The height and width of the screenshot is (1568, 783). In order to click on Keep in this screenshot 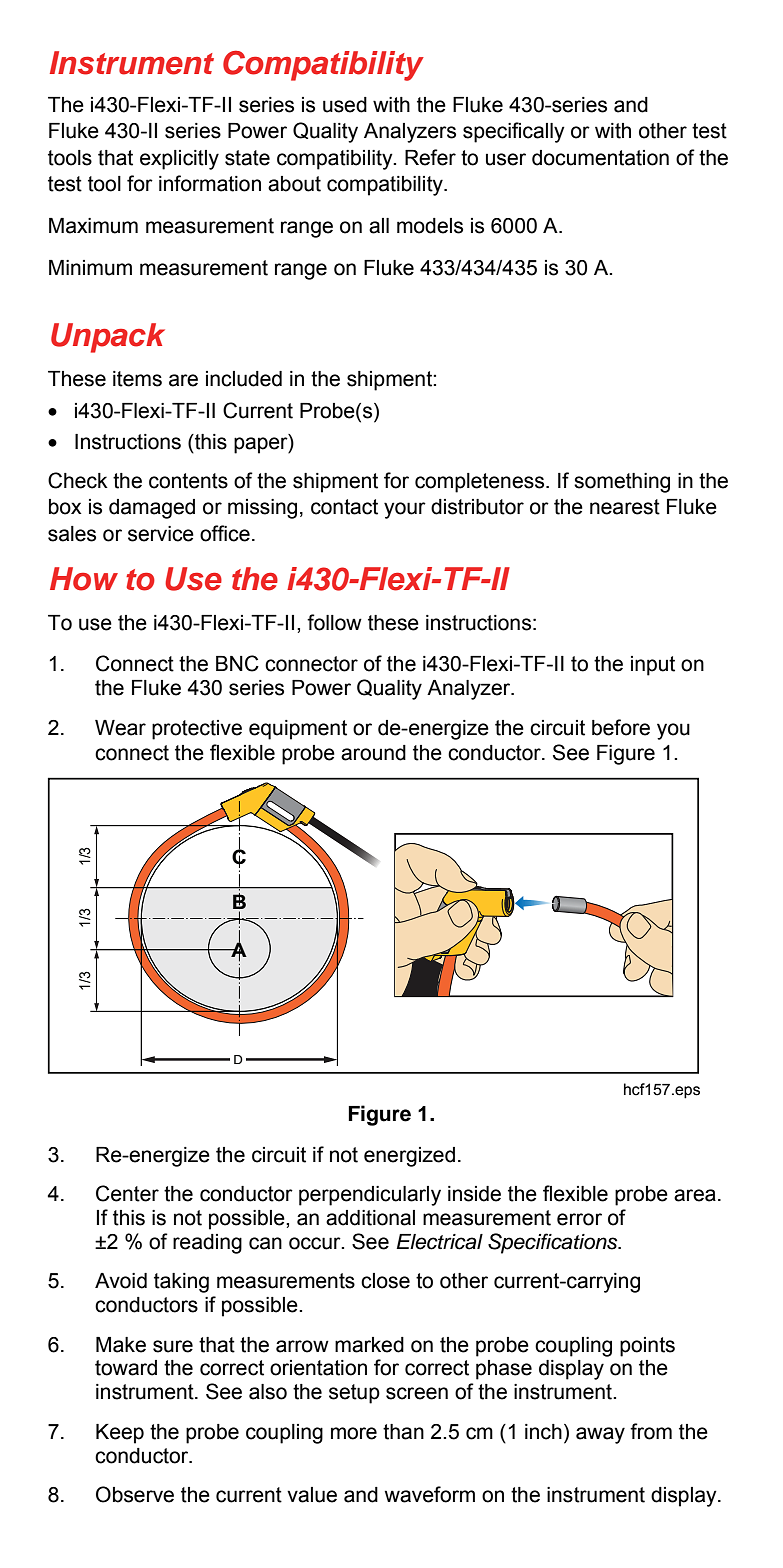, I will do `click(120, 1434)`.
